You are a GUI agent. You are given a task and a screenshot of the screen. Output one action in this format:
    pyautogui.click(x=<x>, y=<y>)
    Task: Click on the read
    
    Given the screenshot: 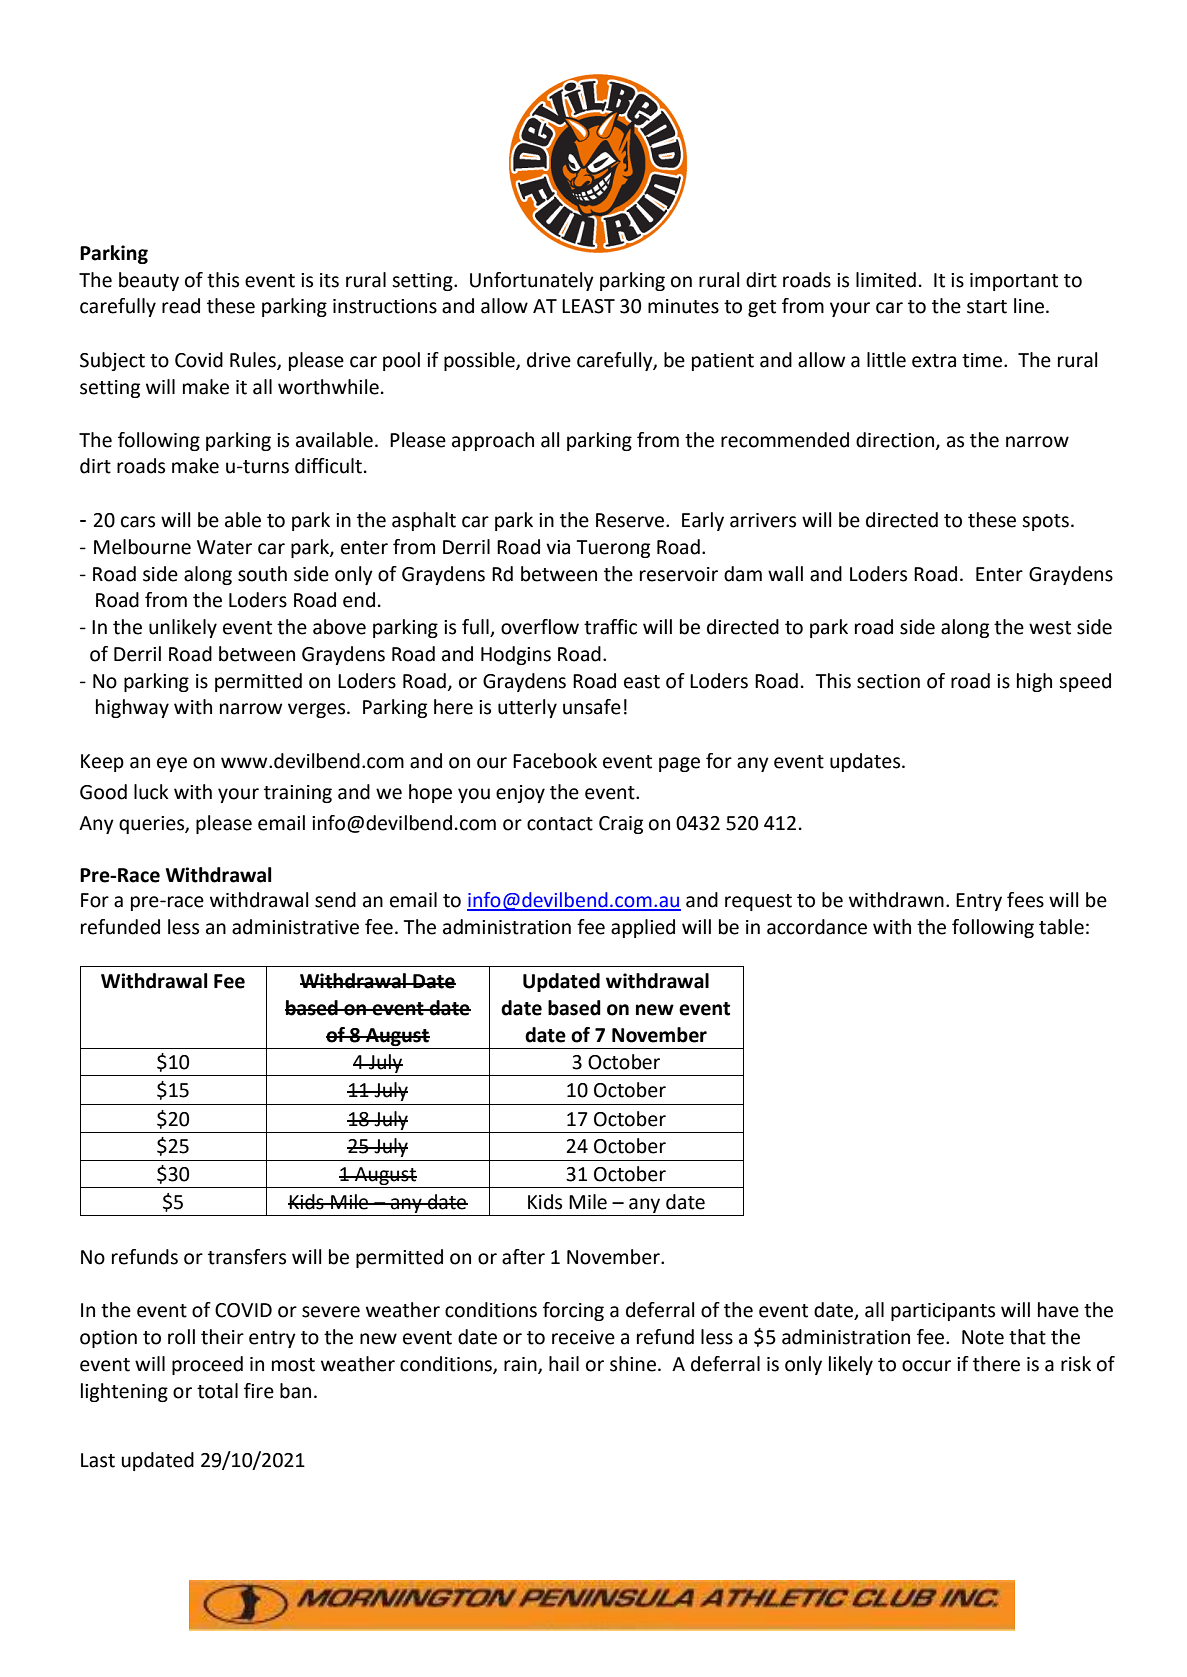 What is the action you would take?
    pyautogui.click(x=181, y=306)
